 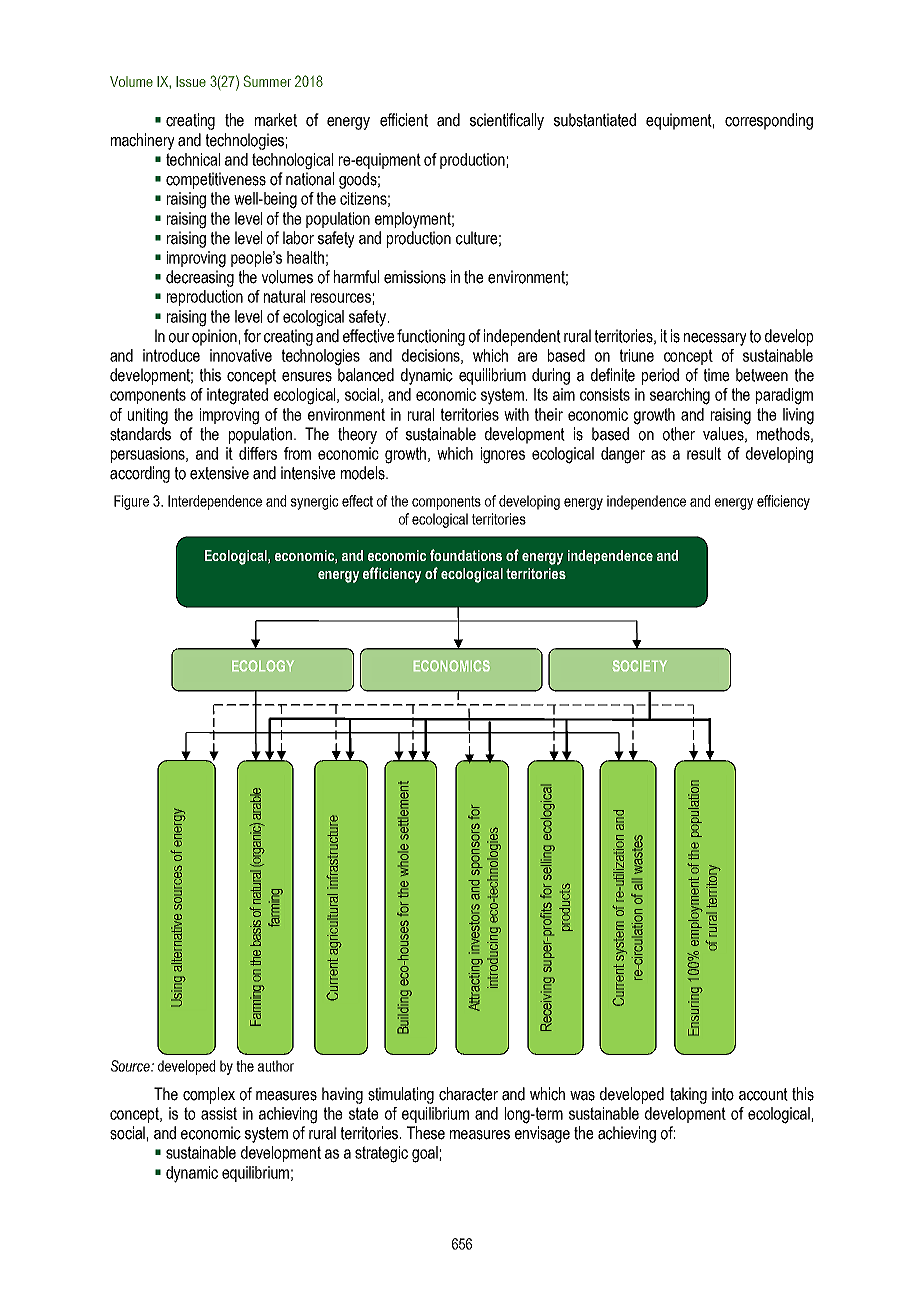 What do you see at coordinates (263, 665) in the screenshot?
I see `ECOLOGY` at bounding box center [263, 665].
